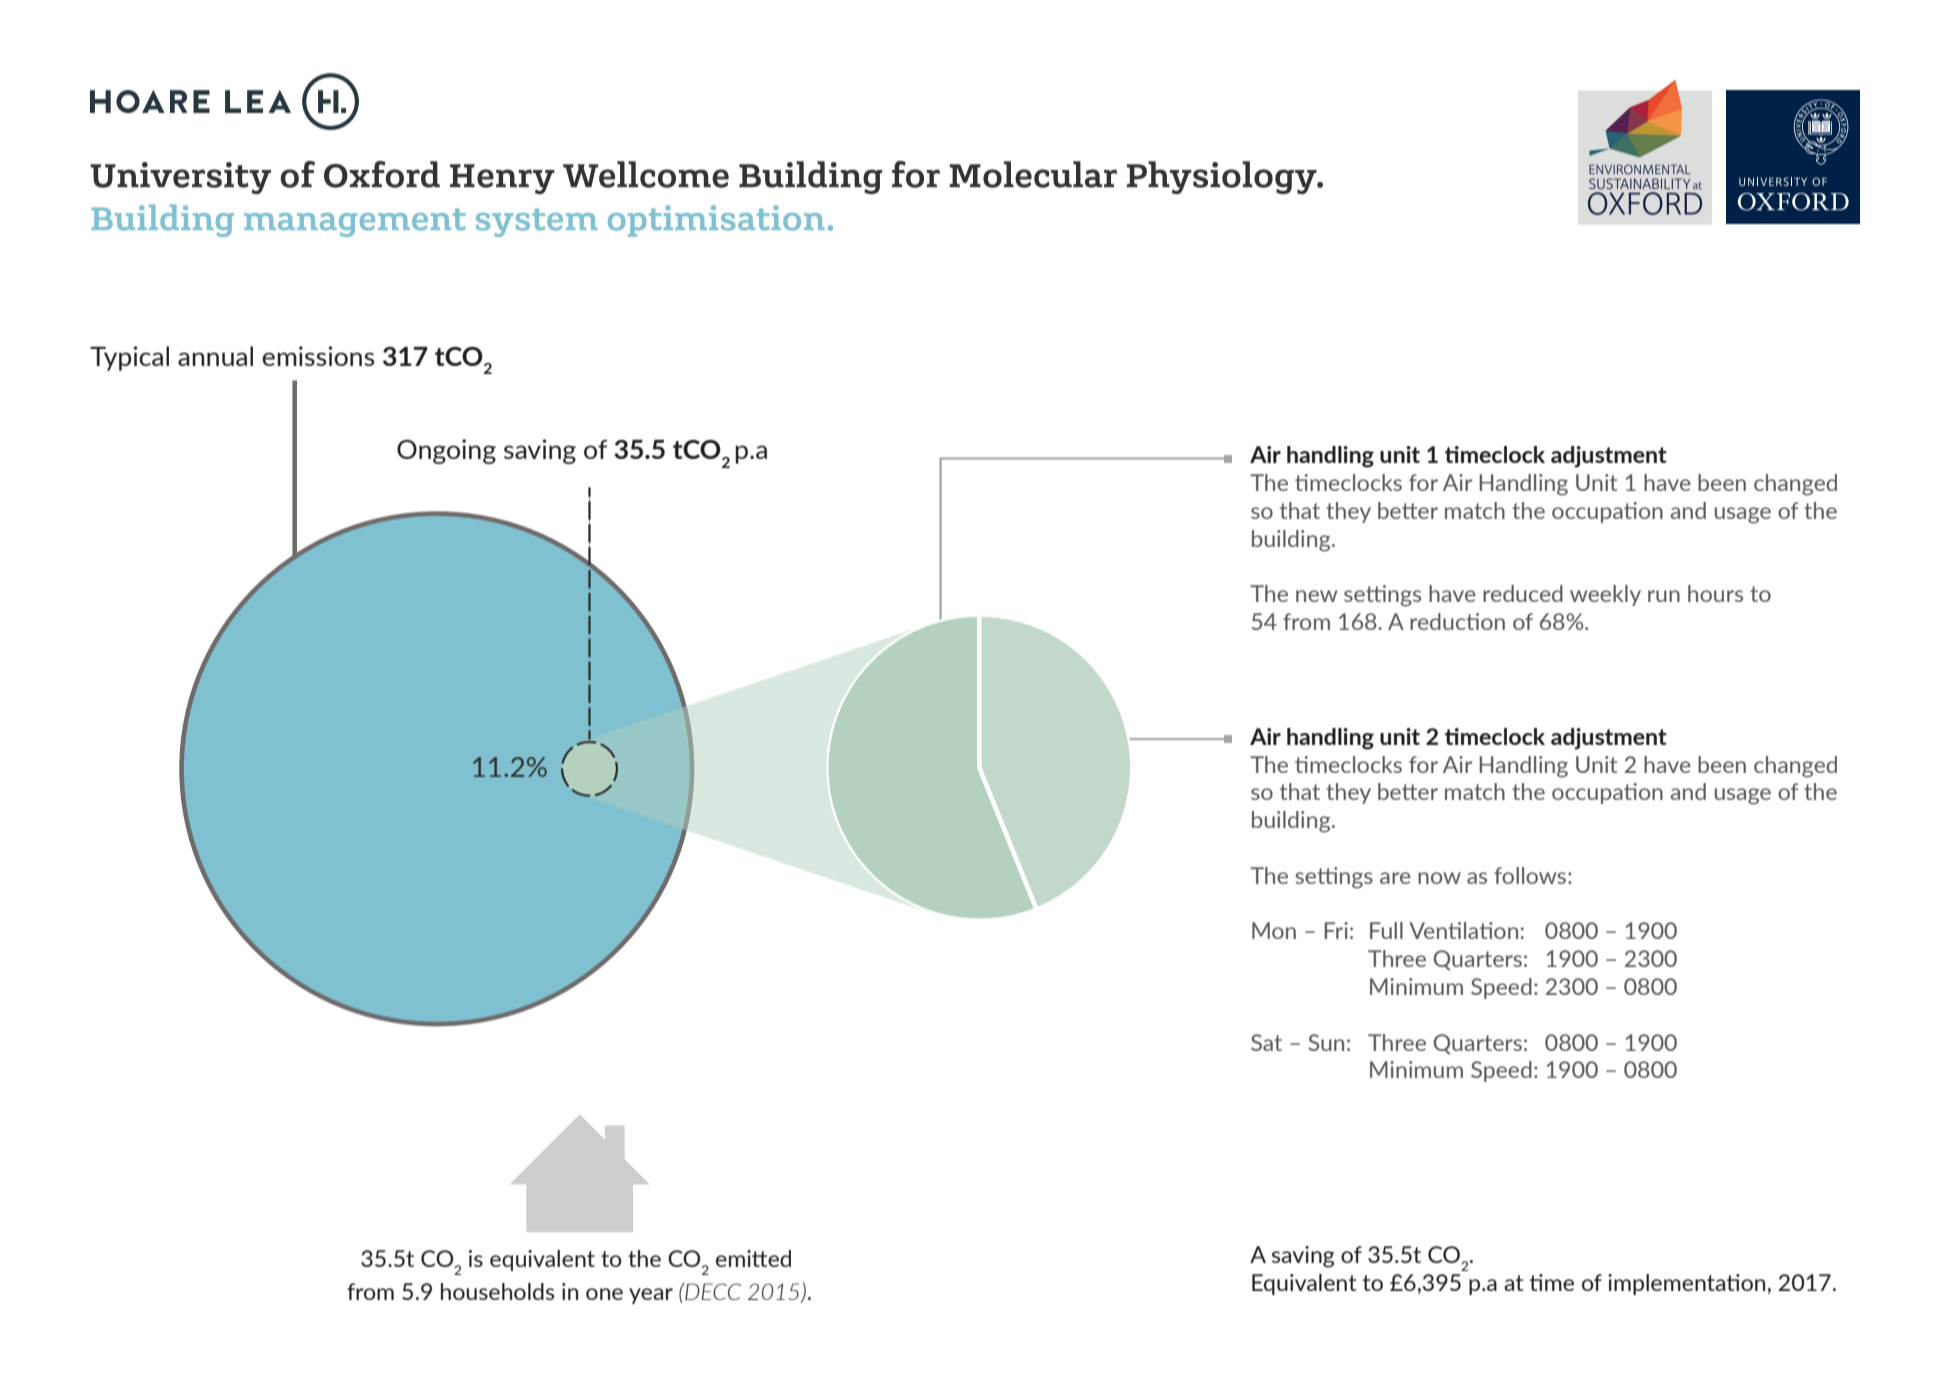 This screenshot has width=1950, height=1379. I want to click on reduced, so click(1523, 593).
